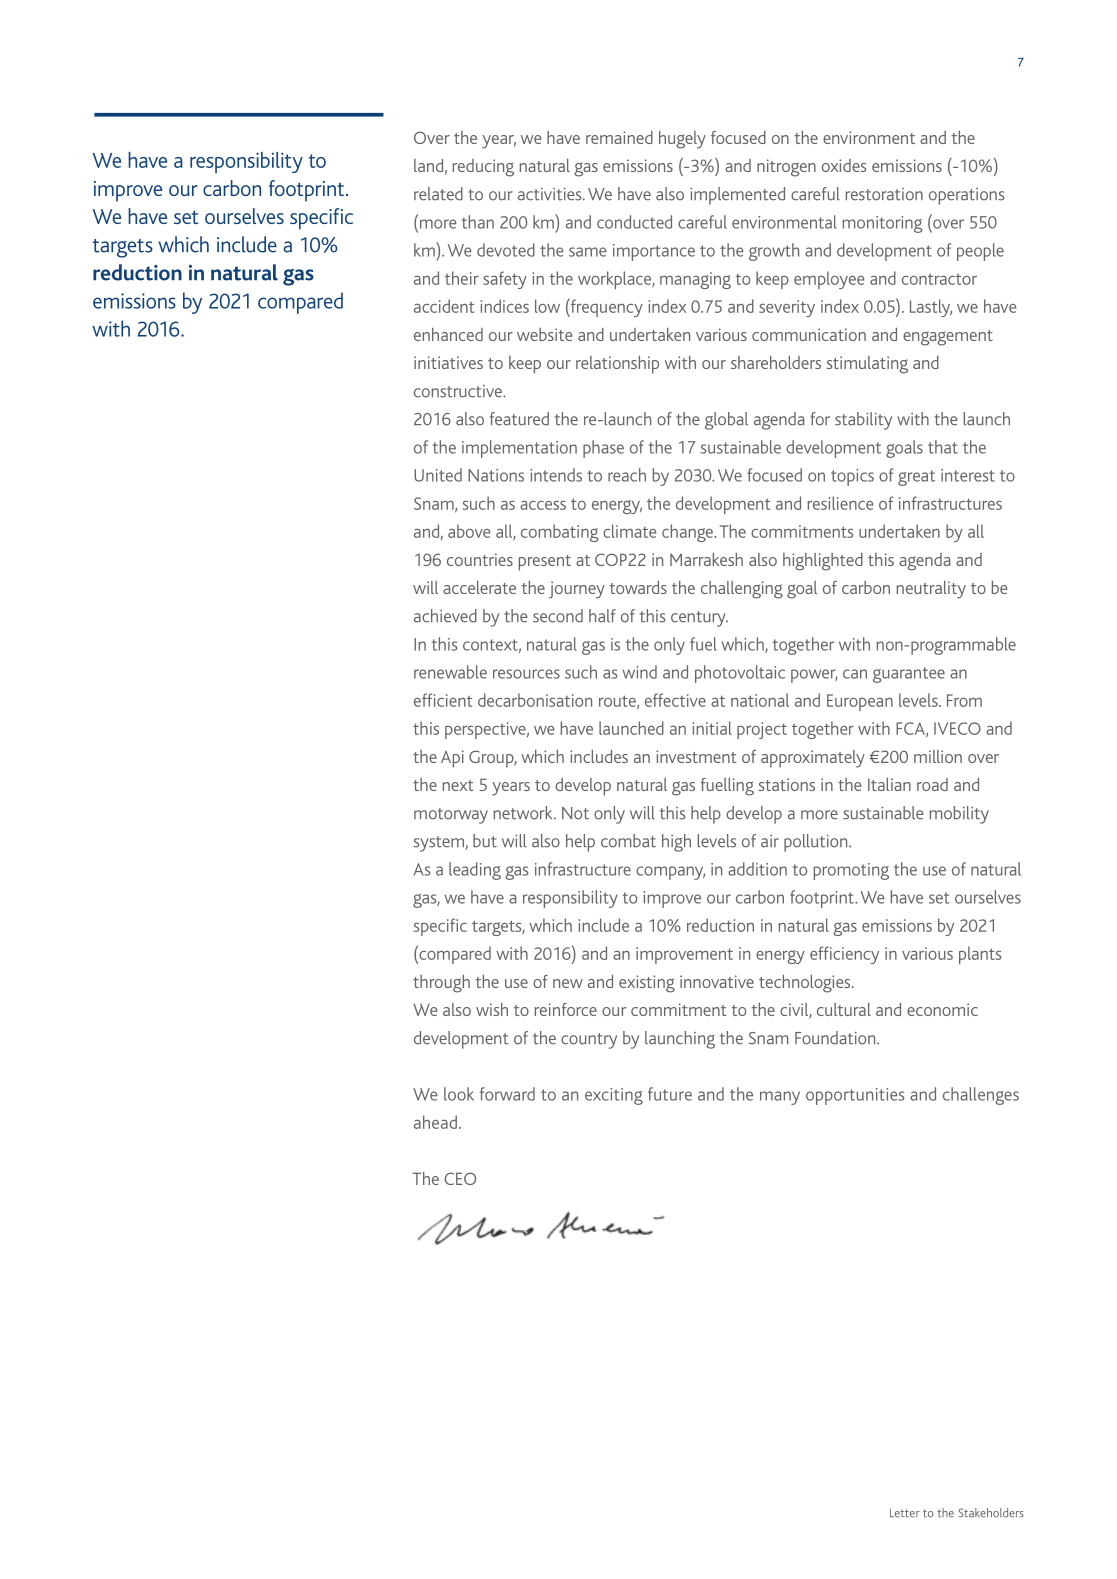 This screenshot has width=1117, height=1579. Describe the element at coordinates (726, 421) in the screenshot. I see `global` at that location.
